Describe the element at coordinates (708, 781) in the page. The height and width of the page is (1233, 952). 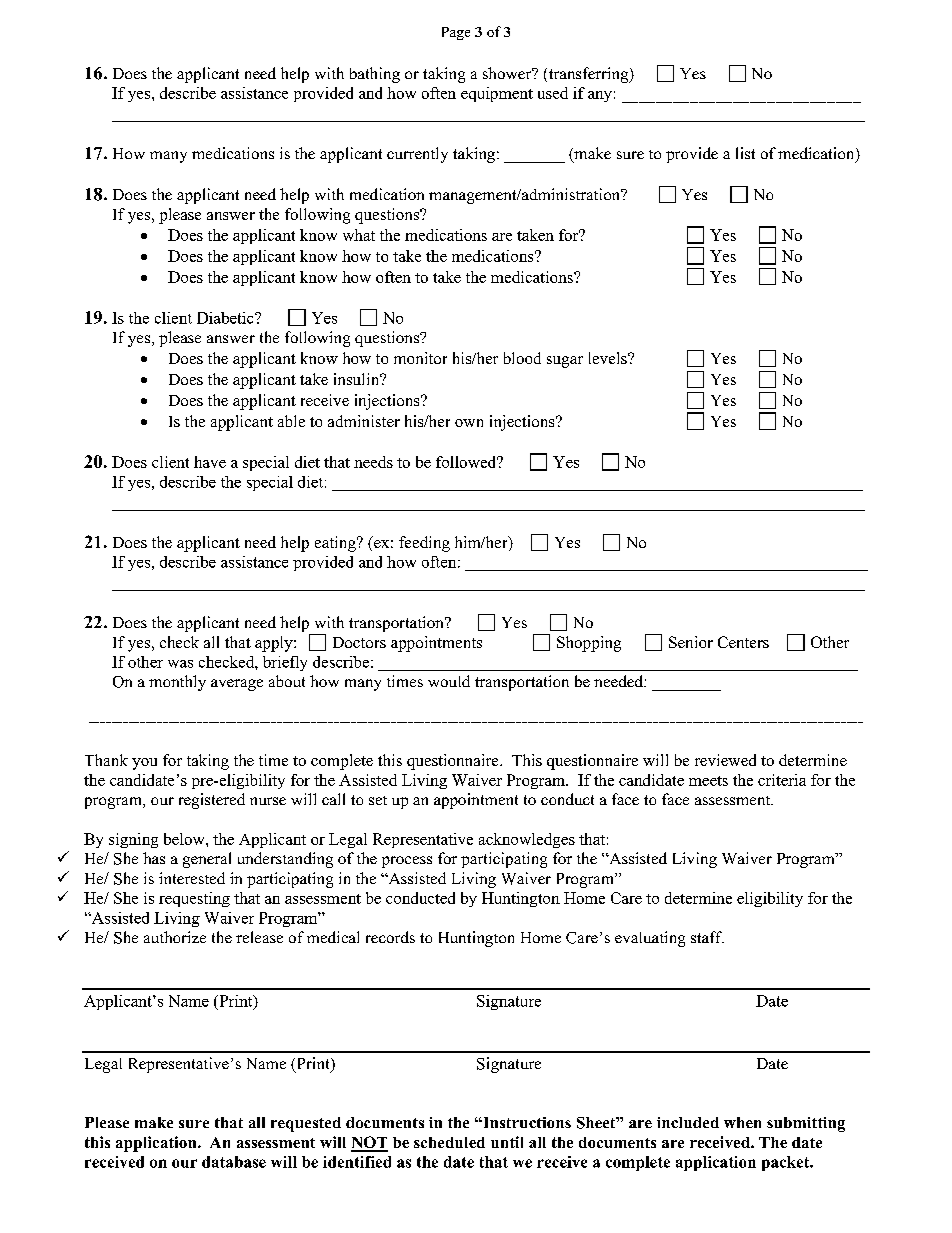
I see `meets` at that location.
